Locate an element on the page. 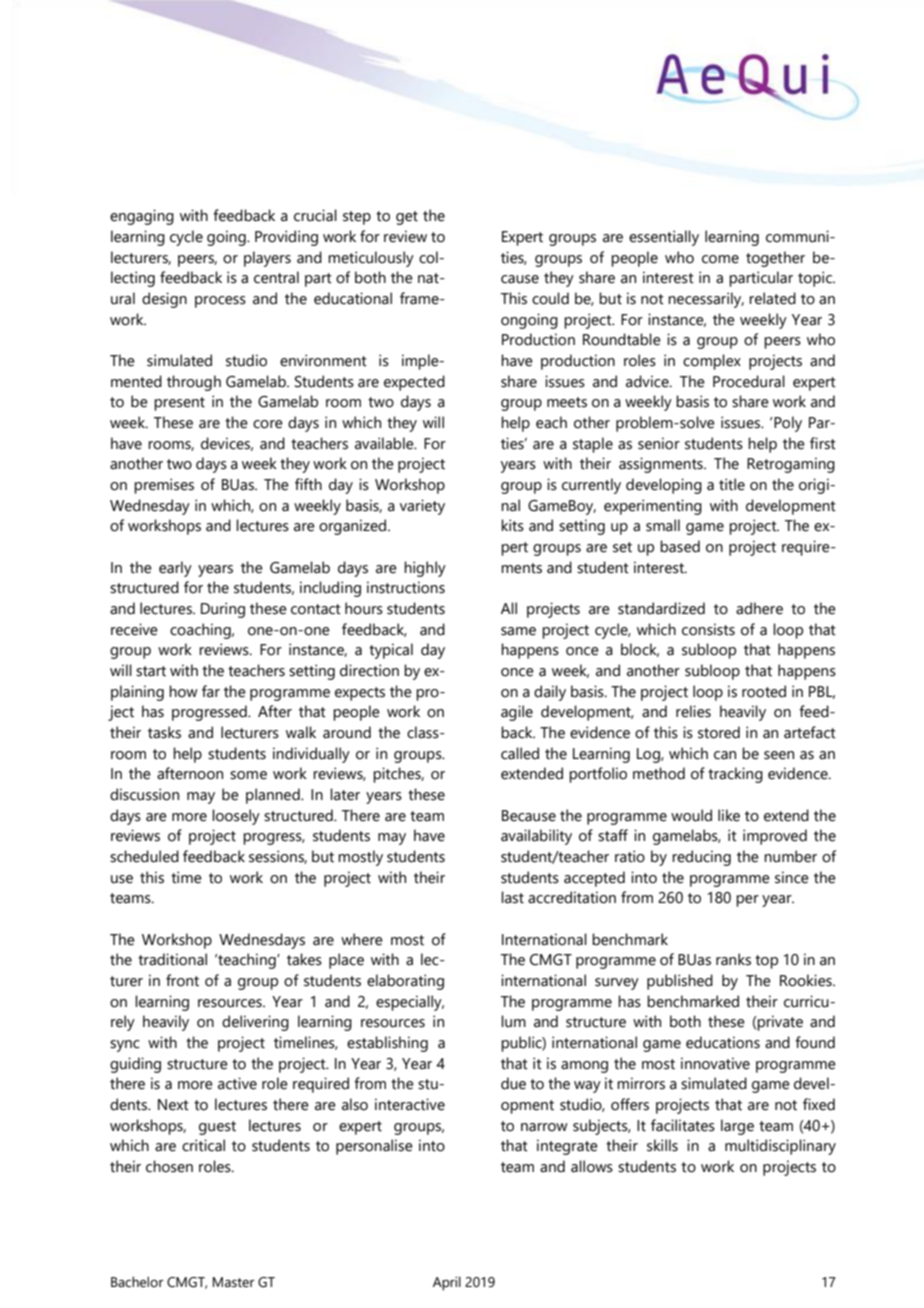 The height and width of the document is (1308, 924). delivering is located at coordinates (255, 1023).
